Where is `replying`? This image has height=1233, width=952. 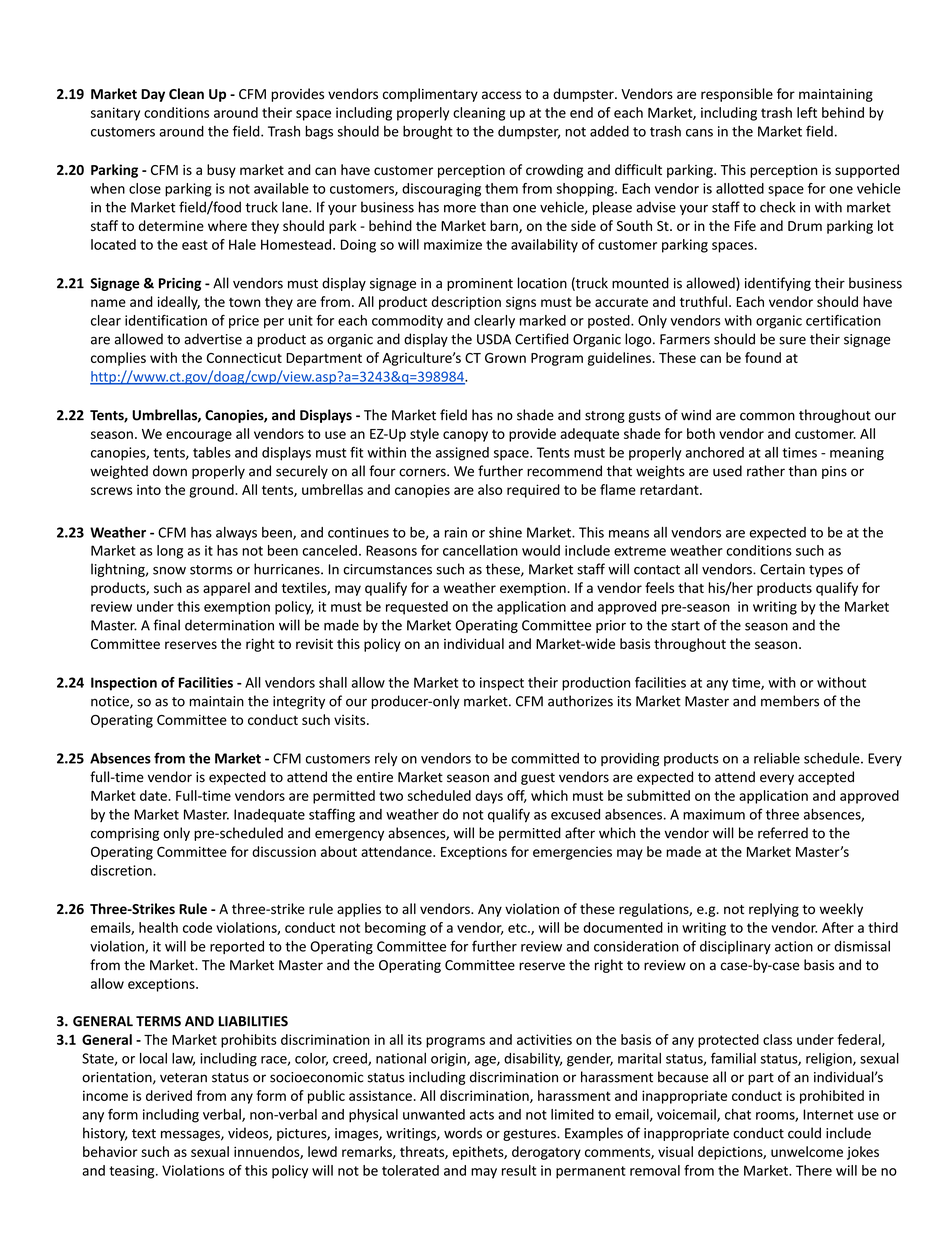 replying is located at coordinates (774, 910).
